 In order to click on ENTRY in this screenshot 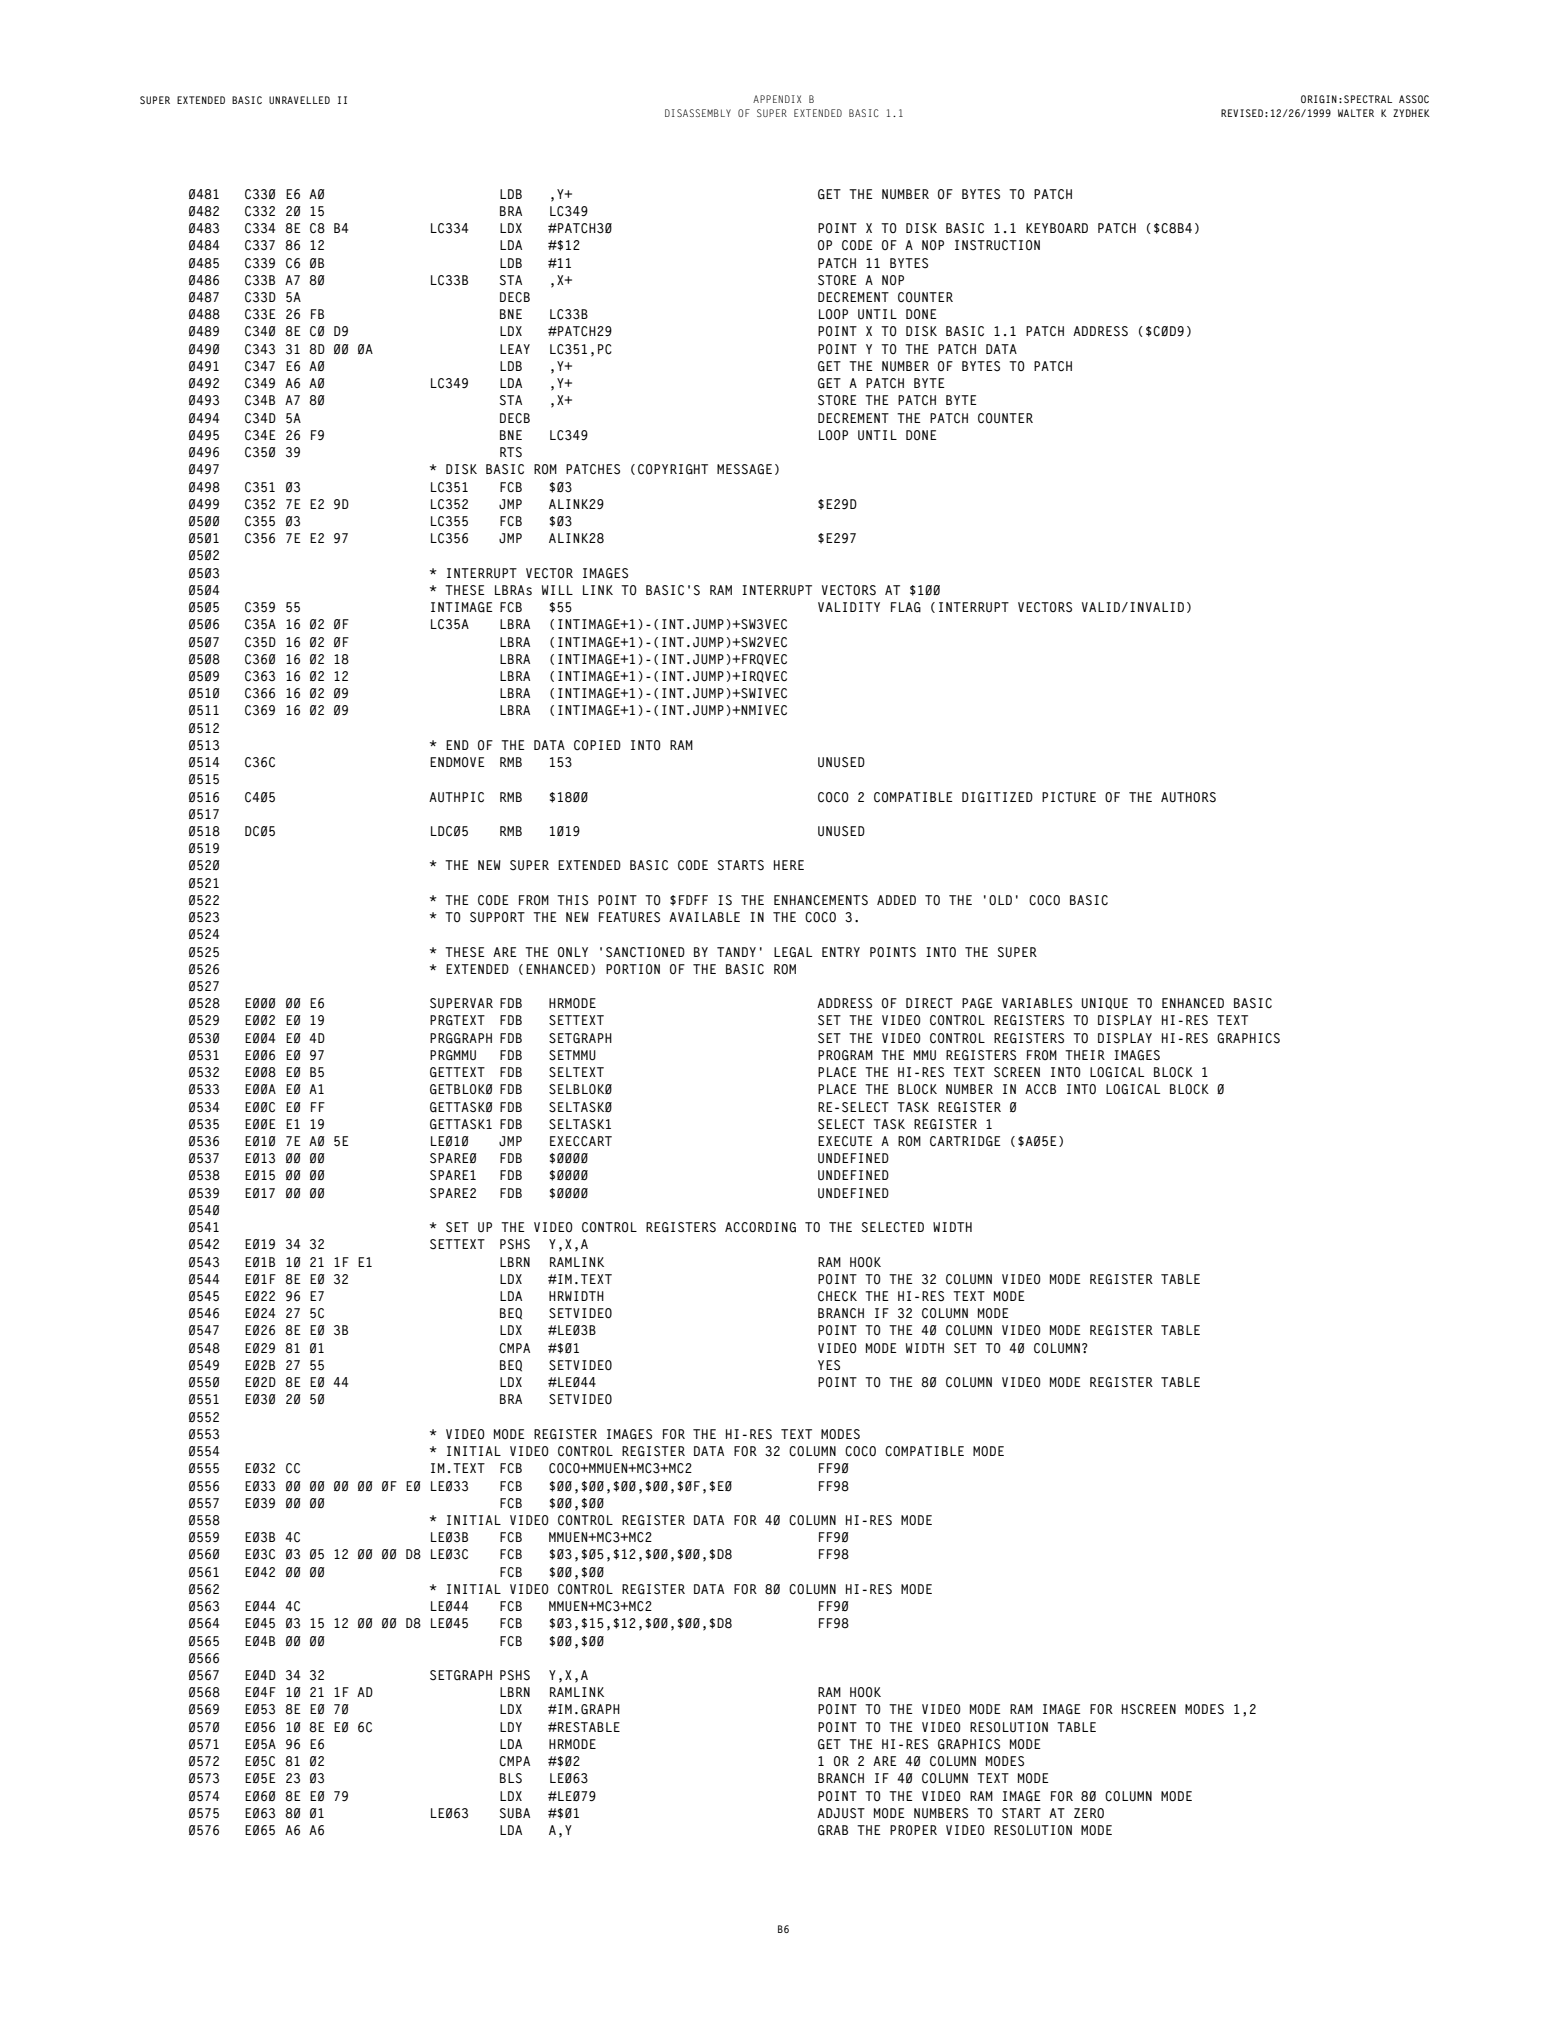, I will do `click(841, 952)`.
